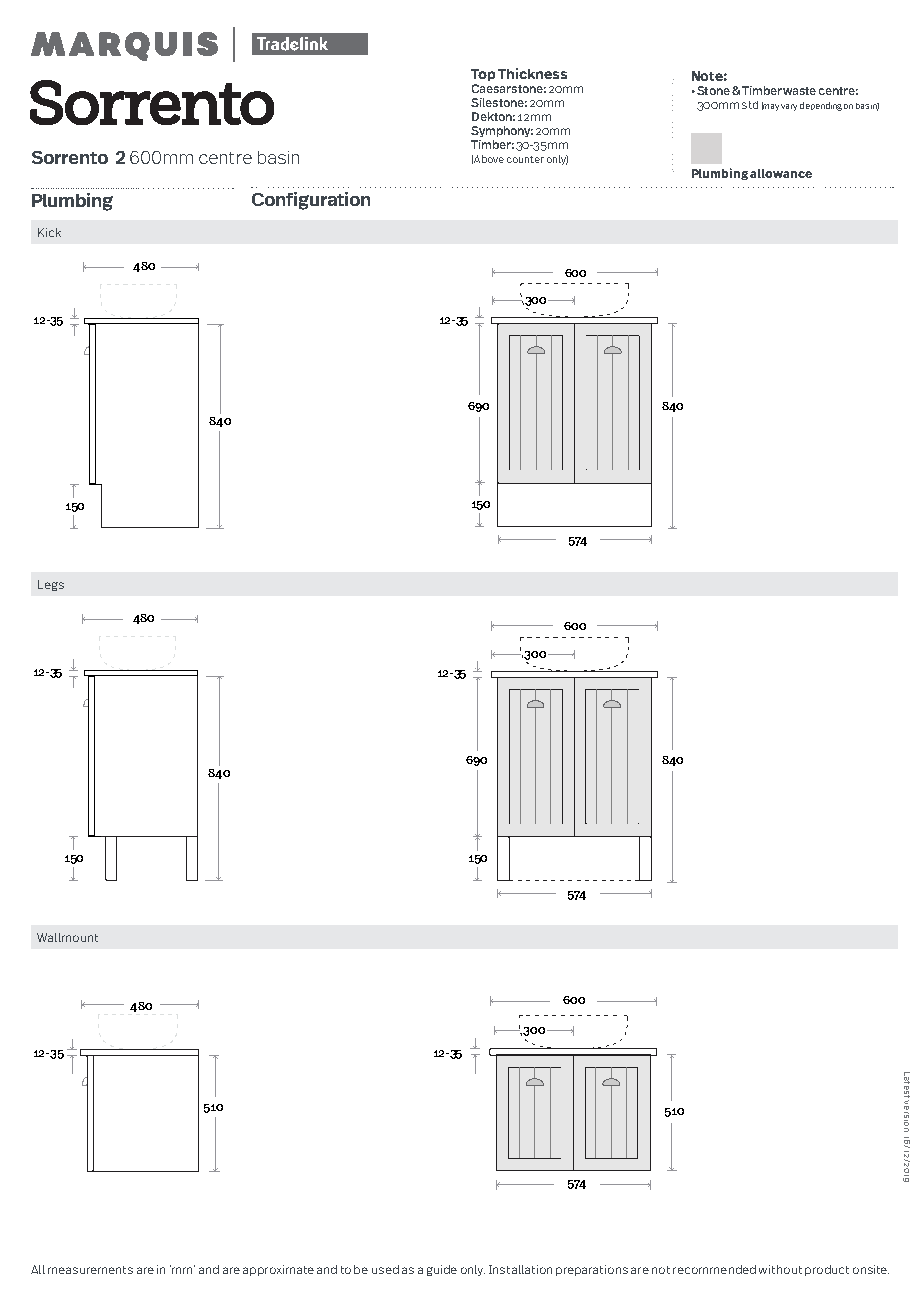  Describe the element at coordinates (789, 107) in the screenshot. I see `vary` at that location.
